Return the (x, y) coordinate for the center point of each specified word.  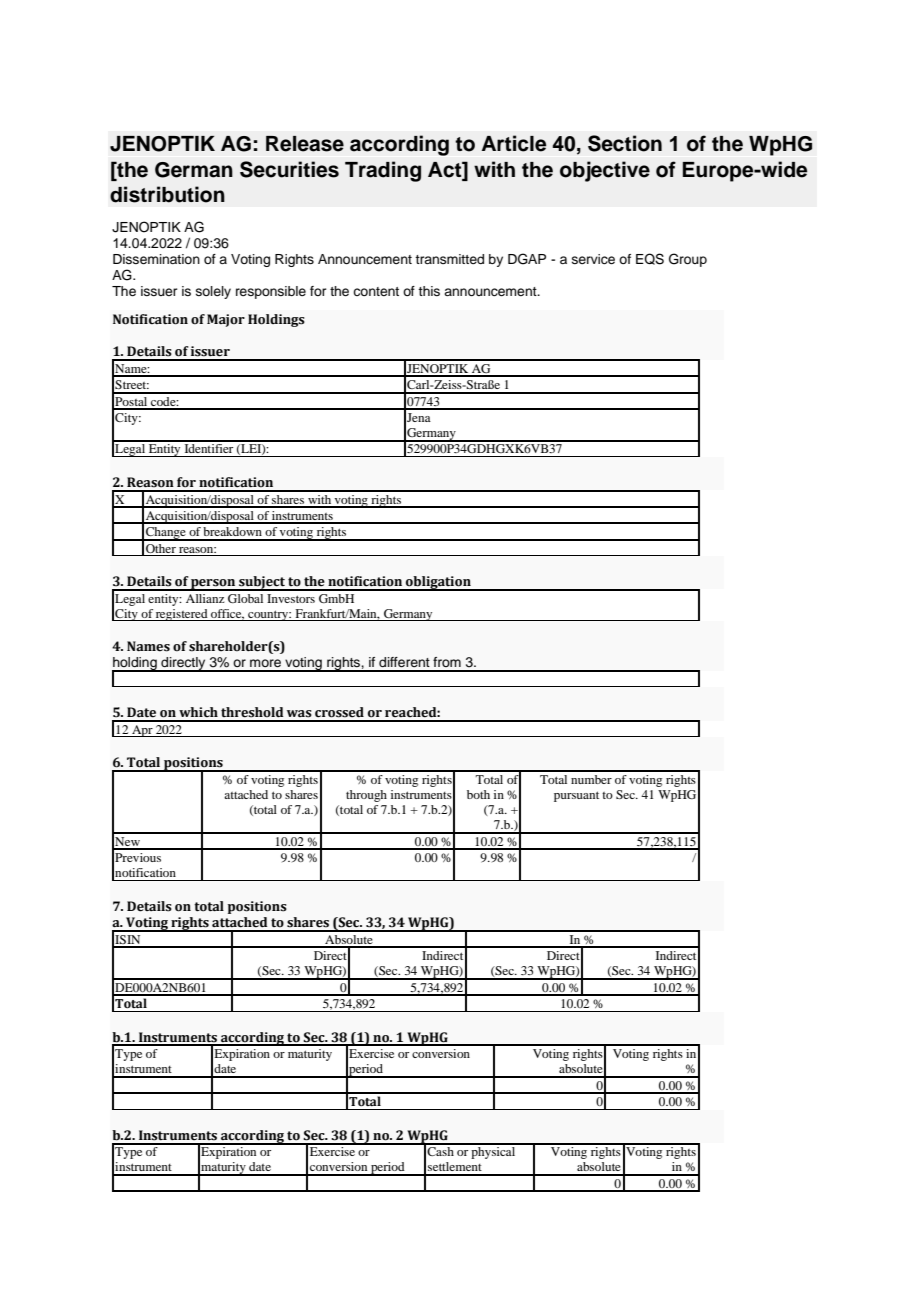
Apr (142, 731)
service (593, 259)
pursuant (576, 796)
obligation (438, 583)
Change (166, 534)
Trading (383, 171)
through (366, 796)
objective (605, 171)
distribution (167, 194)
